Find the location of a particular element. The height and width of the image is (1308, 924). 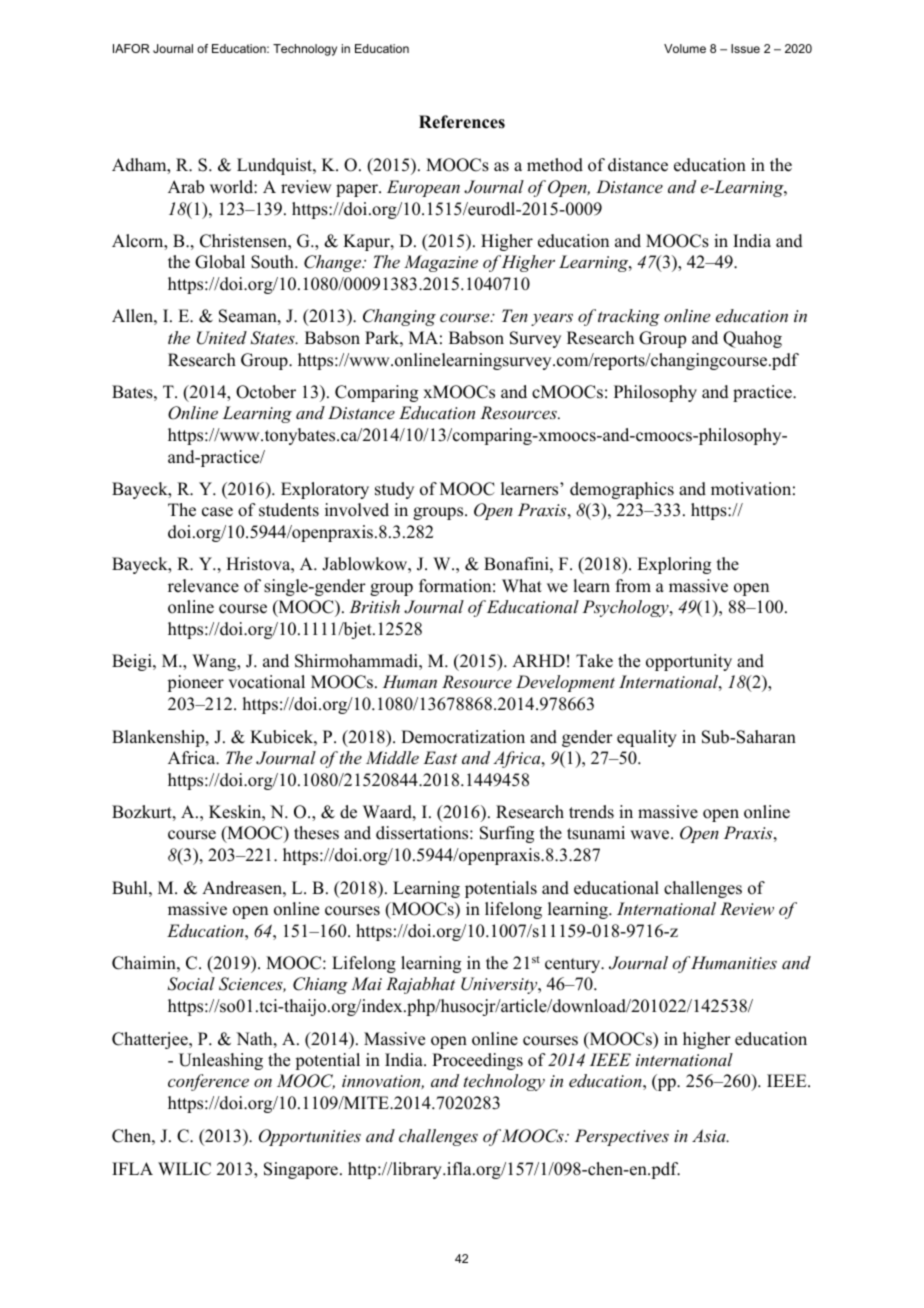

United is located at coordinates (222, 338).
